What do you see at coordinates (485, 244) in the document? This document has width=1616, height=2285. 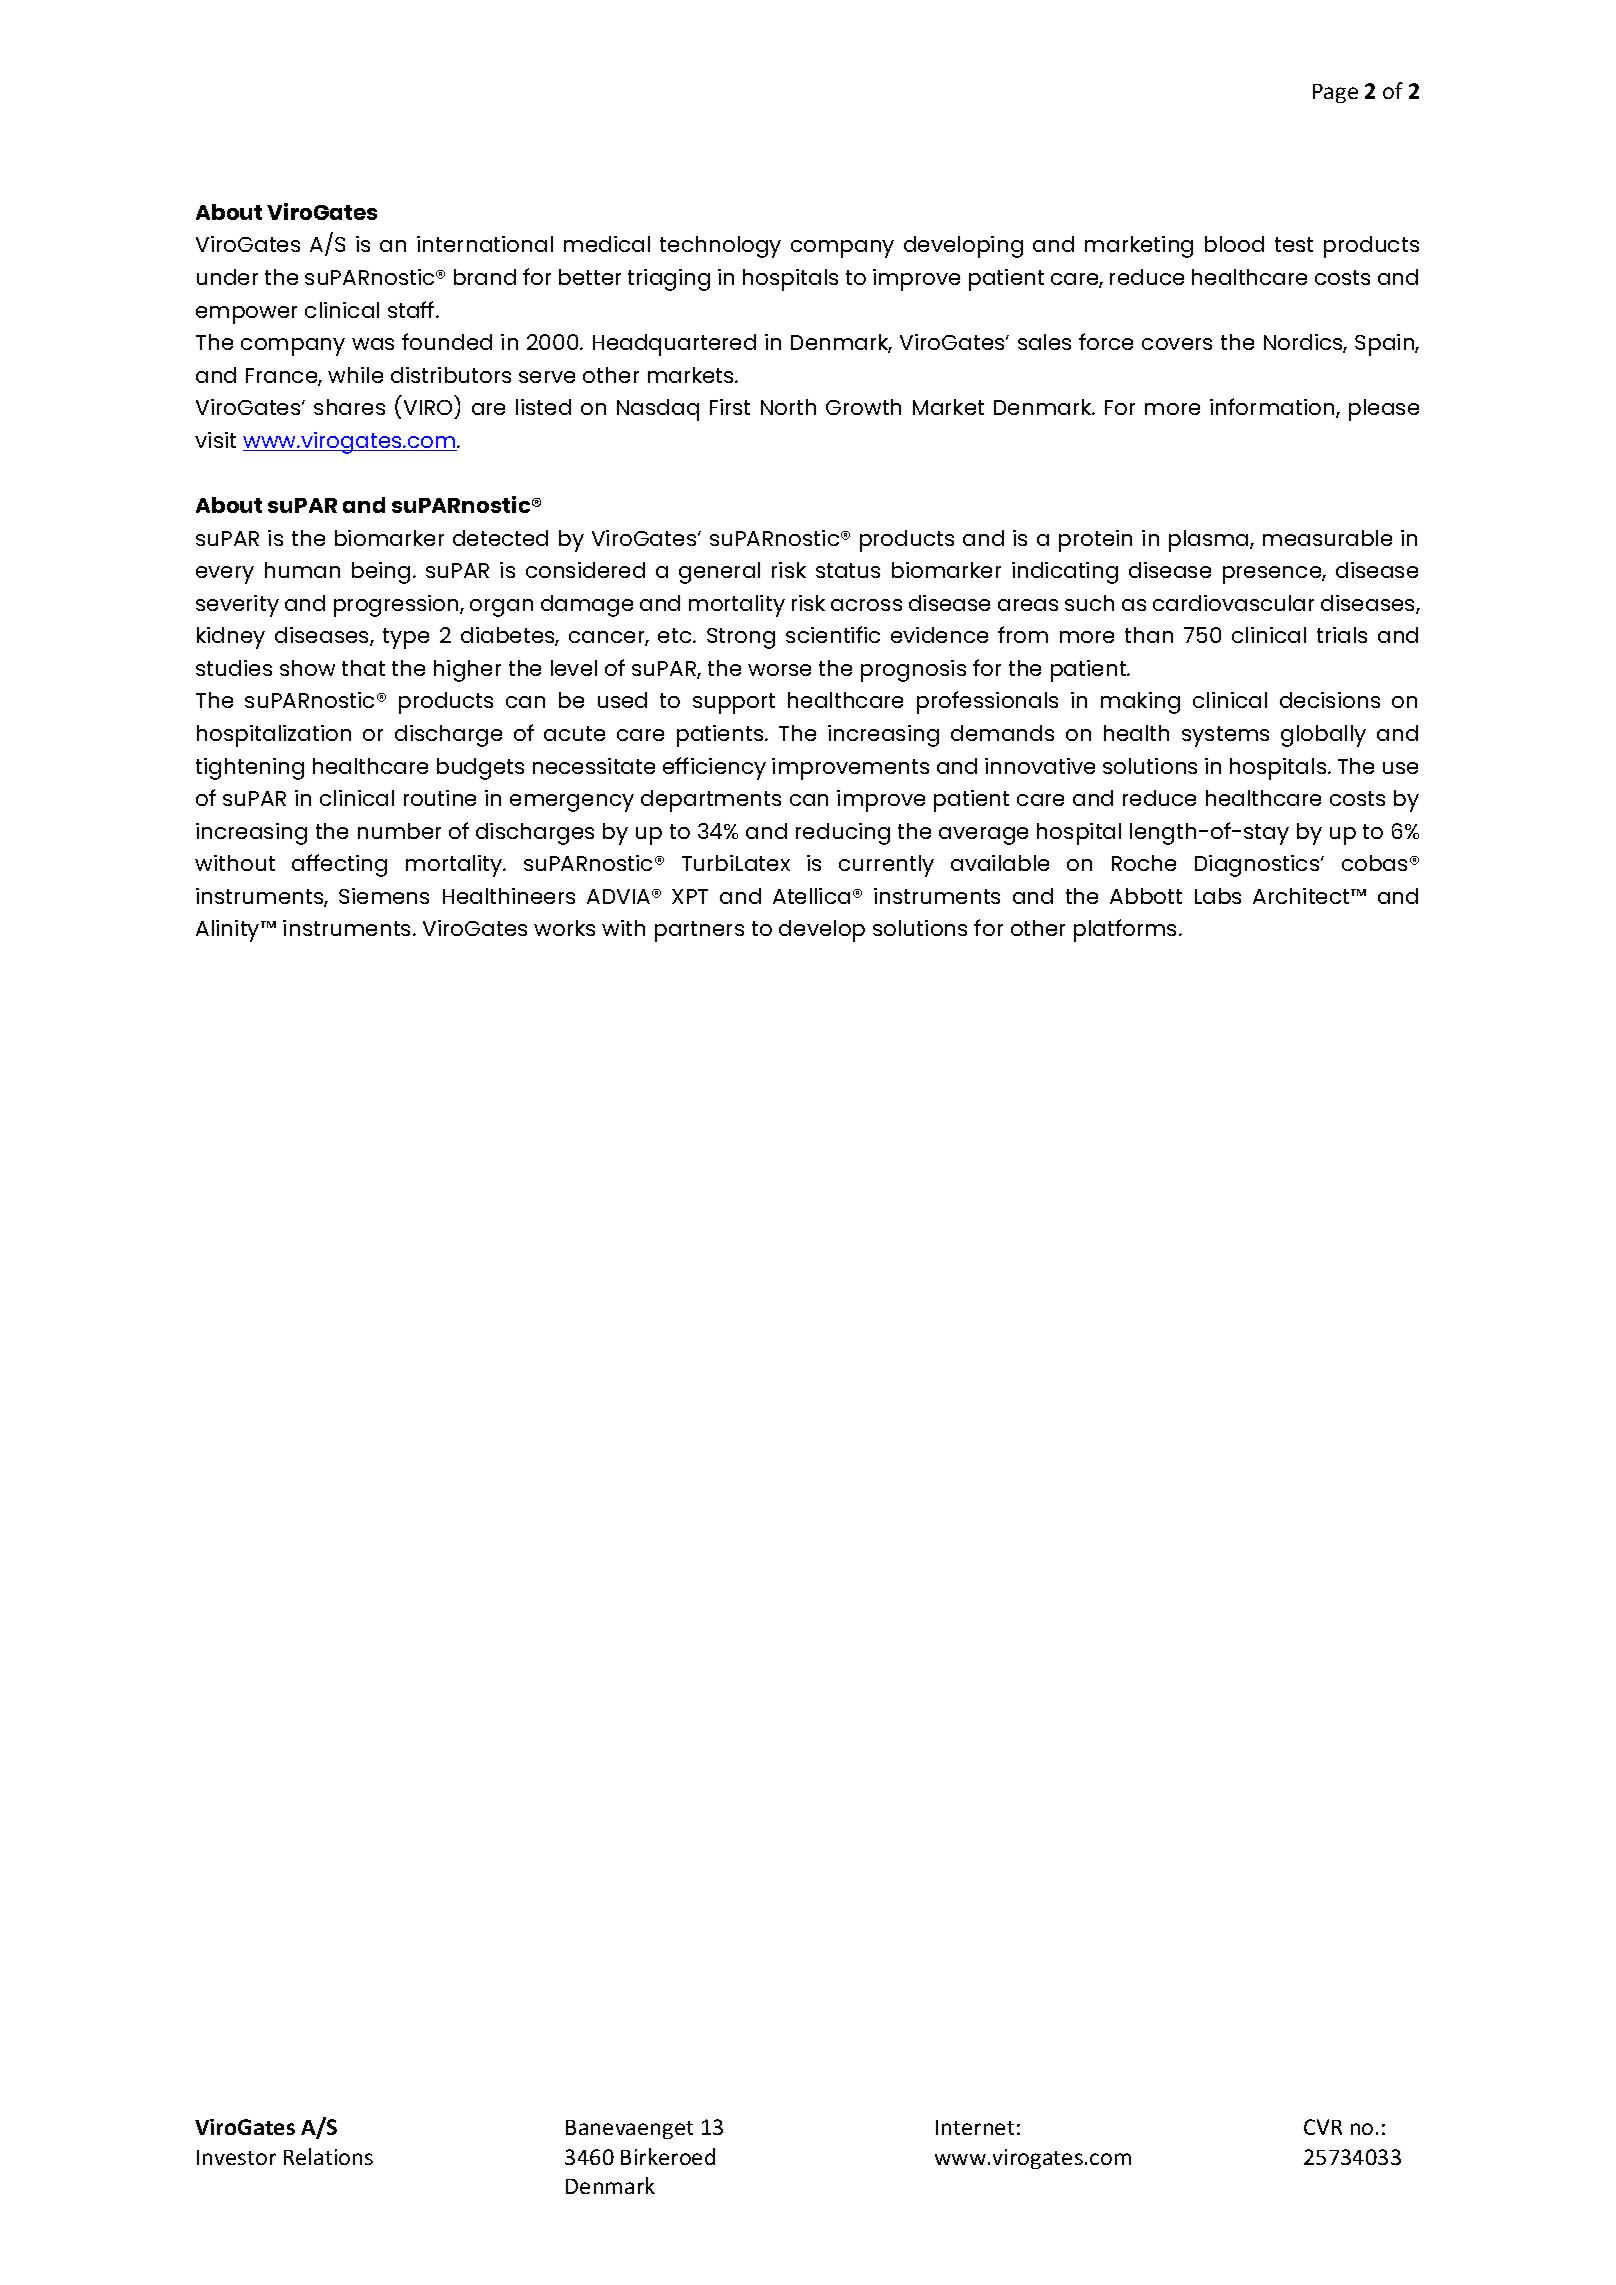 I see `international` at bounding box center [485, 244].
